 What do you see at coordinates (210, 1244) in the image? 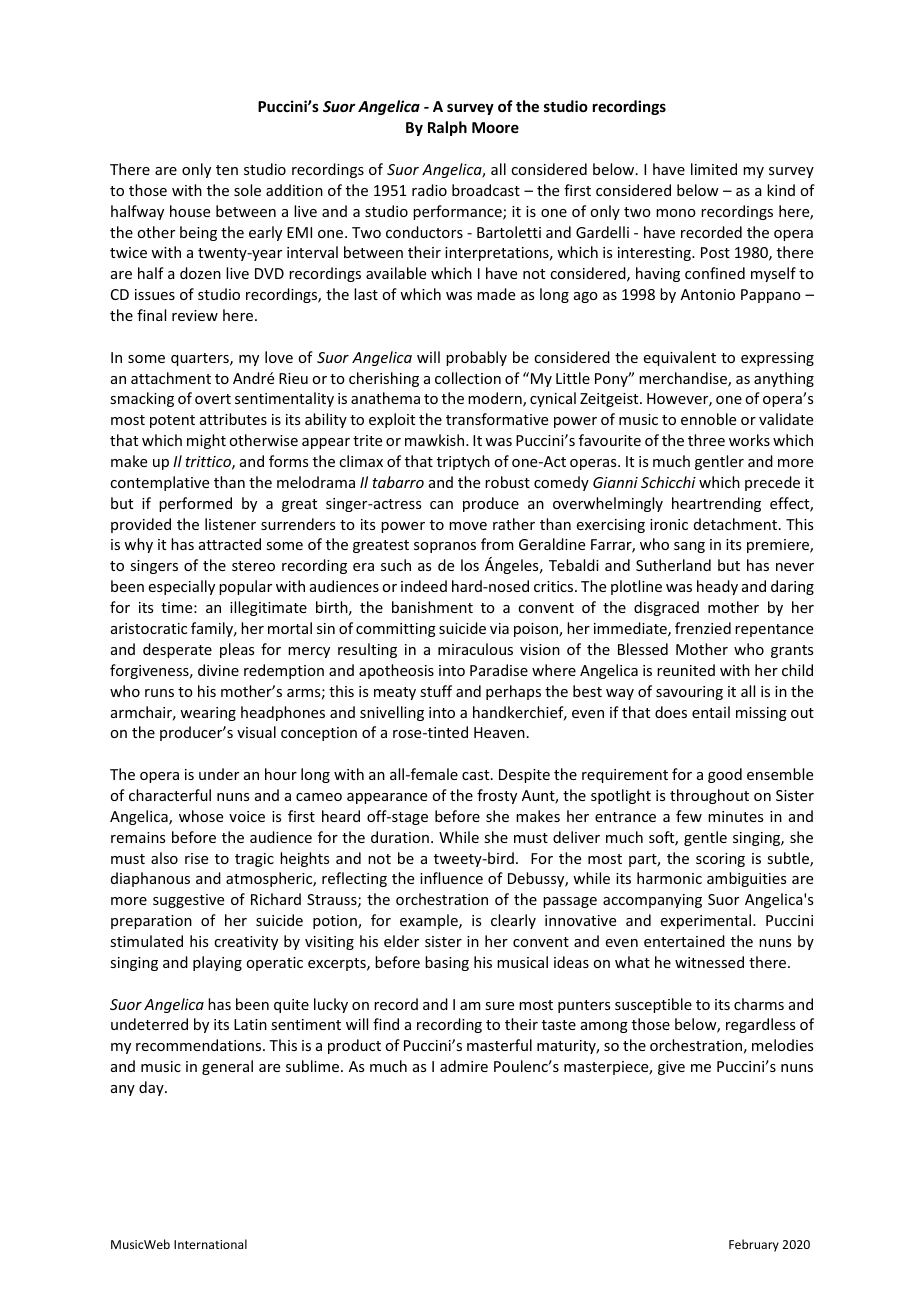
I see `International` at bounding box center [210, 1244].
